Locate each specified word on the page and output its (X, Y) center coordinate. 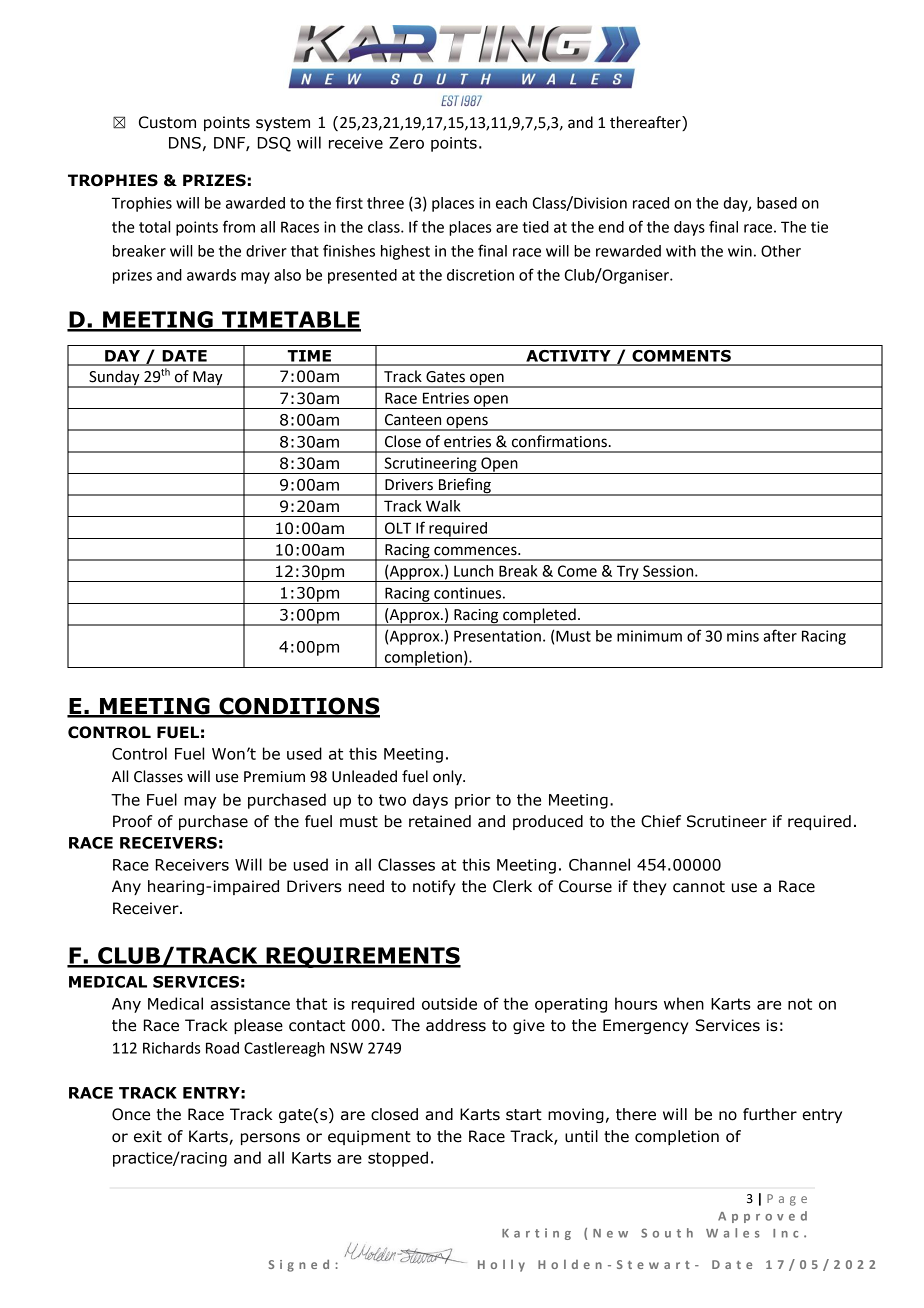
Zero (406, 143)
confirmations (559, 441)
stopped (398, 1159)
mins (743, 636)
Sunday (114, 378)
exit (148, 1136)
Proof (133, 821)
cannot (699, 887)
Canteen (413, 420)
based (777, 203)
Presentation (497, 636)
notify (434, 887)
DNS (185, 143)
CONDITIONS (298, 707)
